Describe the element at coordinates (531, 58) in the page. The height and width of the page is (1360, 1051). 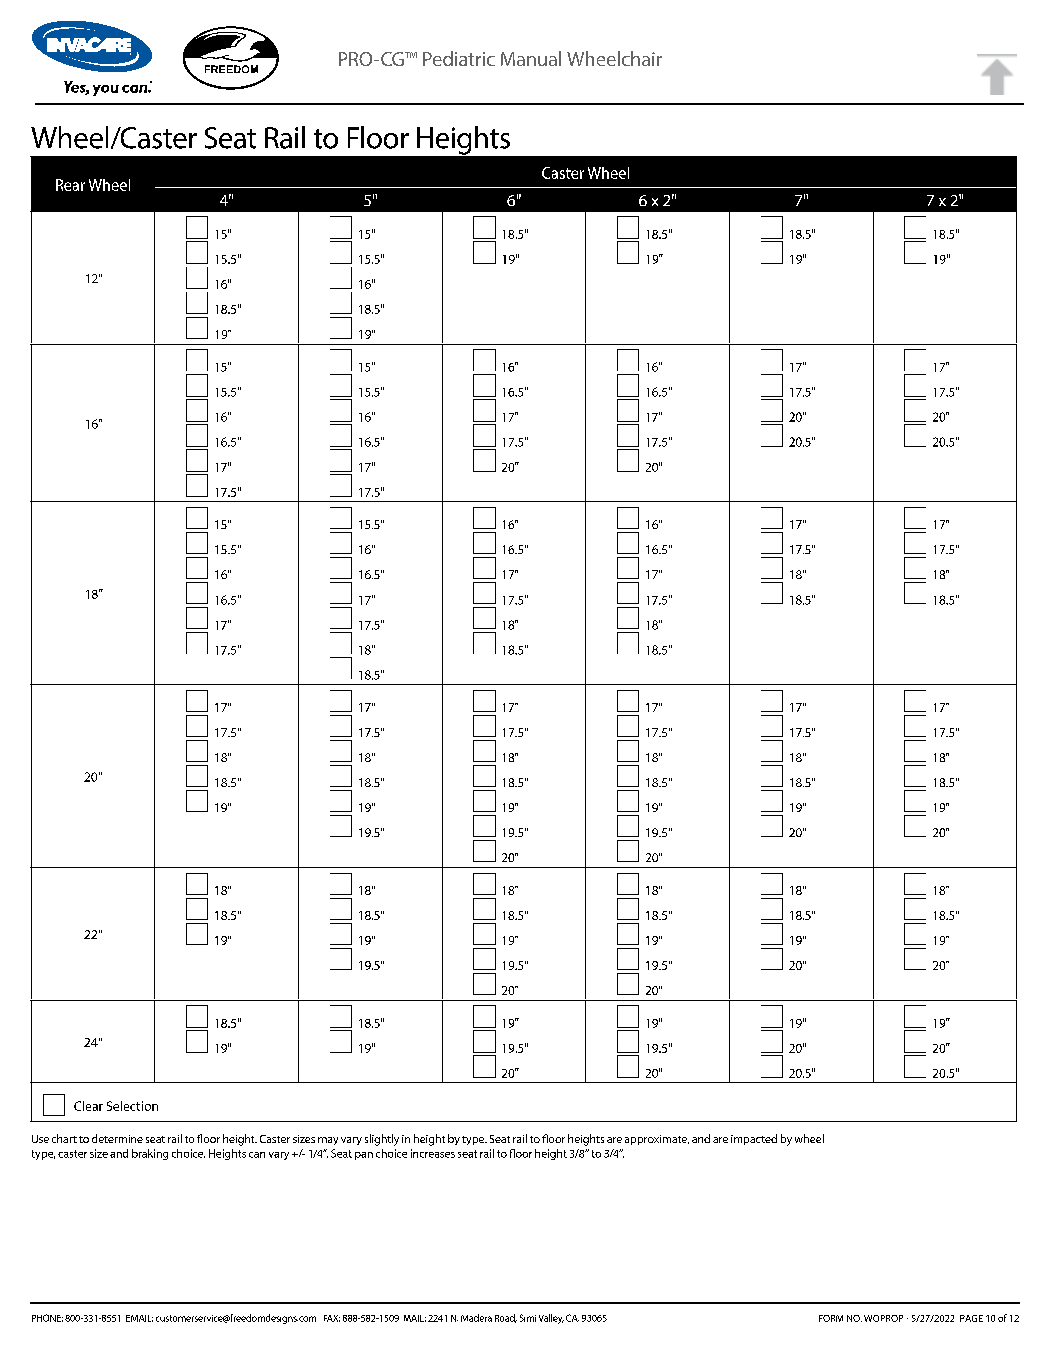
I see `Manual` at that location.
